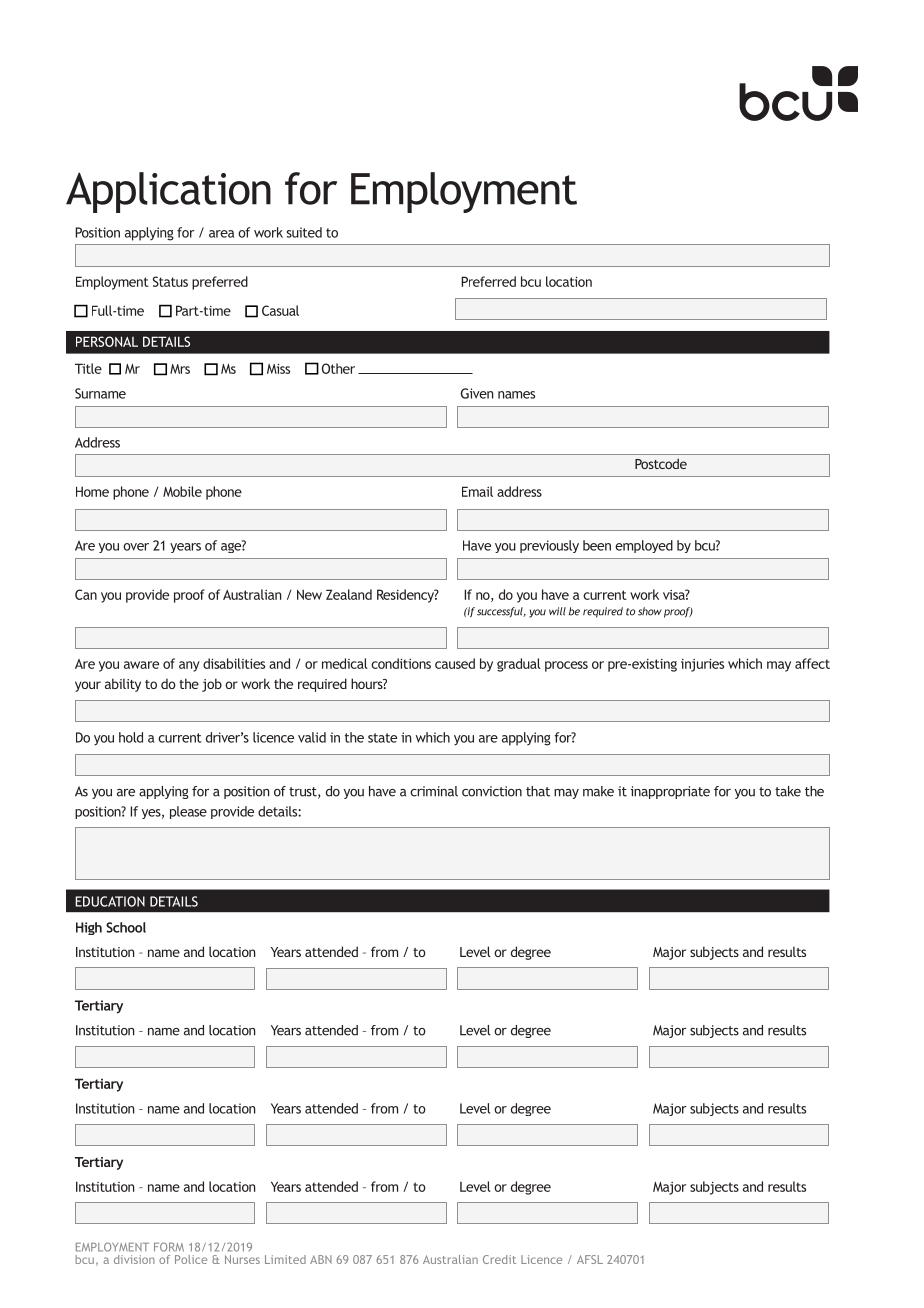 Image resolution: width=924 pixels, height=1308 pixels. Describe the element at coordinates (188, 812) in the screenshot. I see `please` at that location.
